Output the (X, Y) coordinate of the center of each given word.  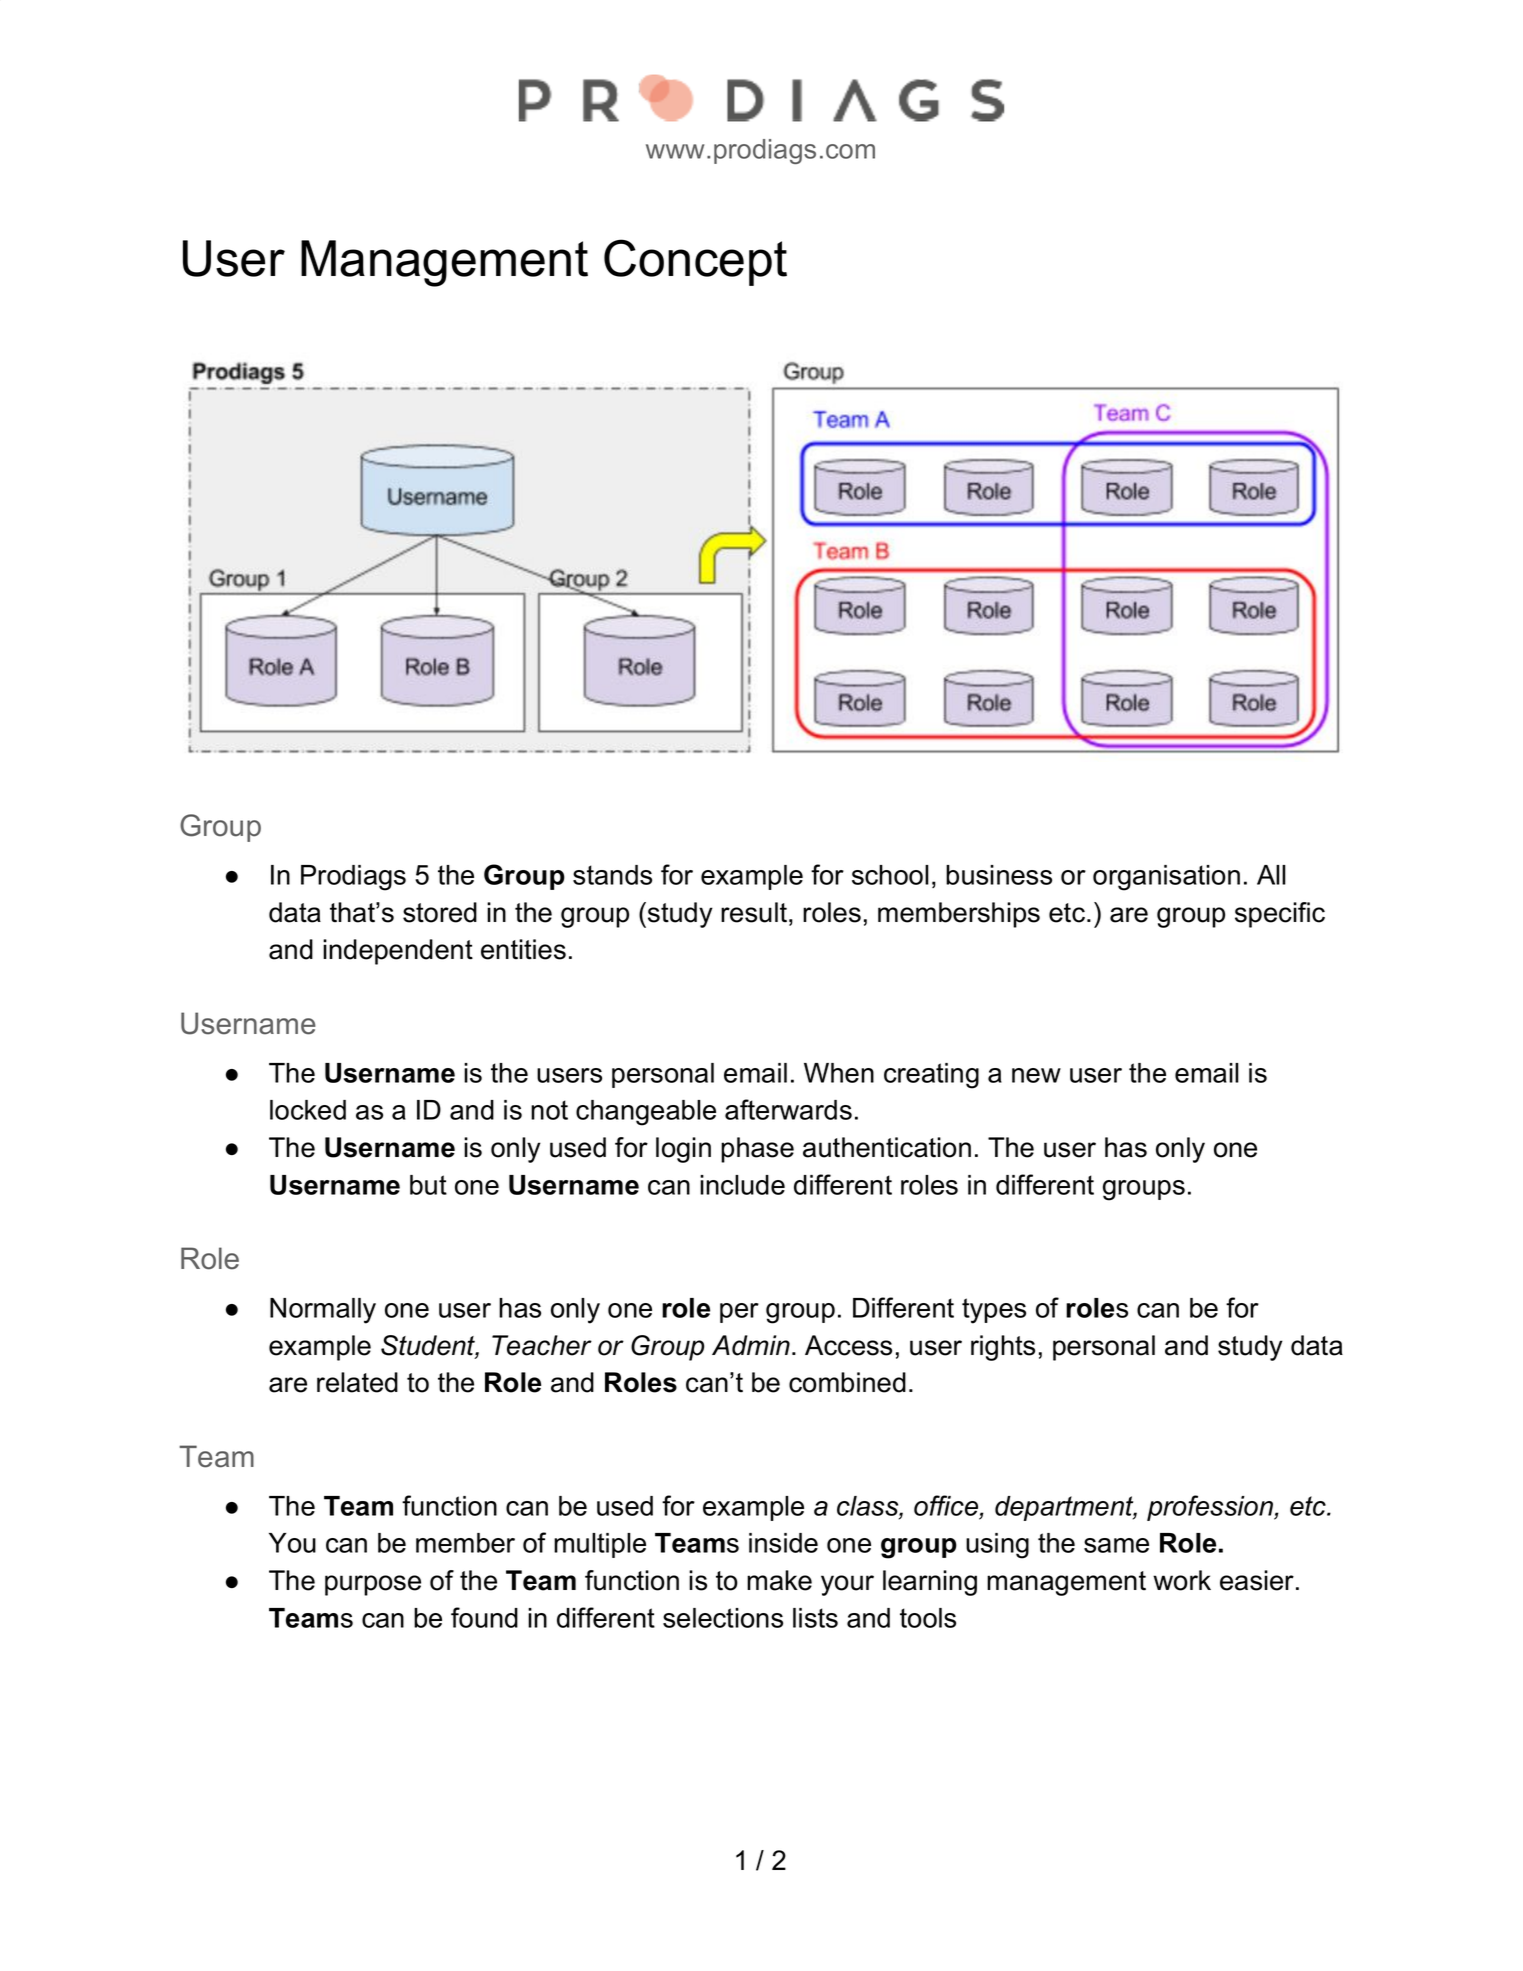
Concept (695, 262)
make (779, 1580)
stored (440, 912)
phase (757, 1150)
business (999, 875)
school (890, 875)
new (1036, 1075)
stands (612, 875)
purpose (373, 1585)
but (428, 1185)
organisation (1166, 878)
